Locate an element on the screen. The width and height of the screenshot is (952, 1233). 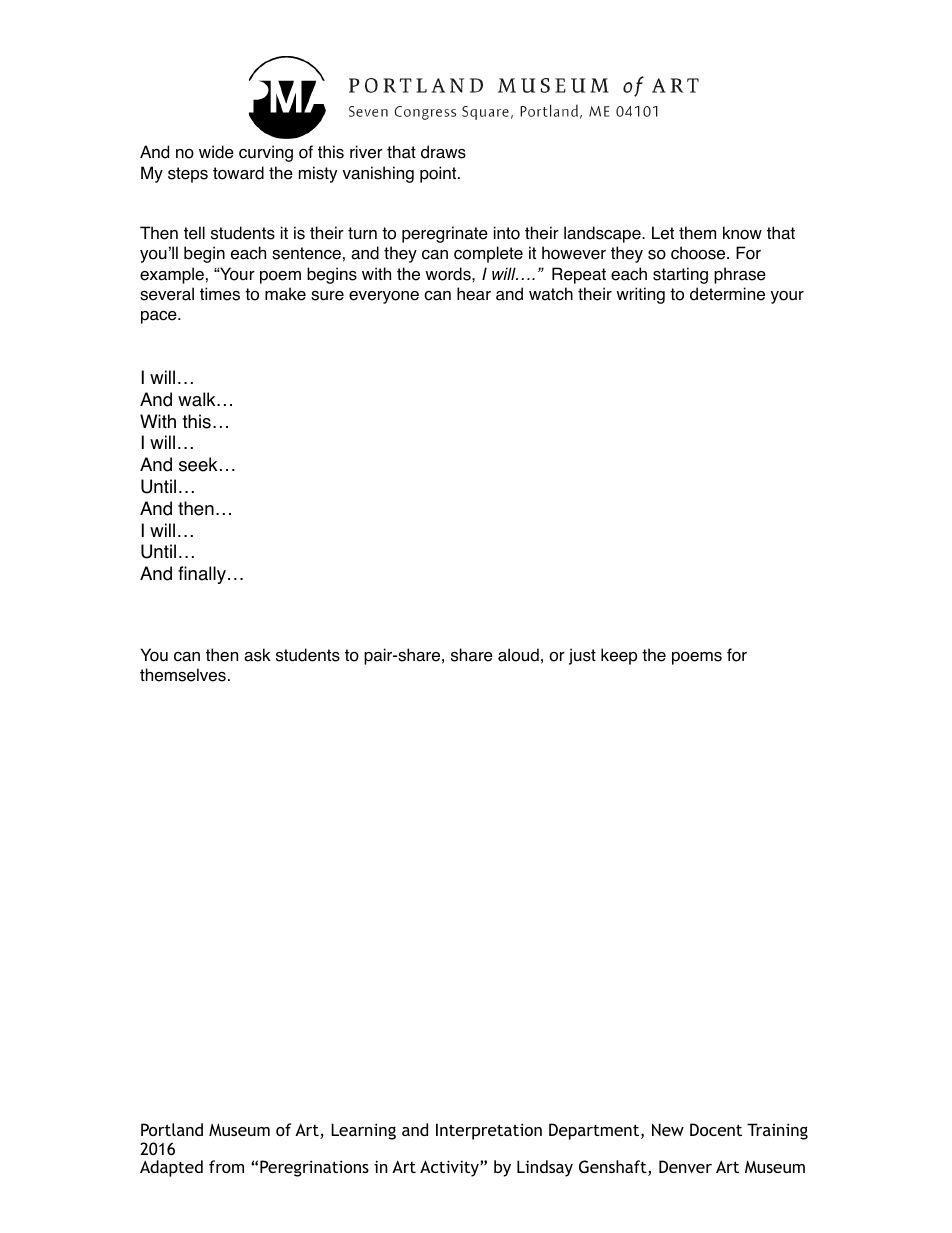
Interpretation is located at coordinates (489, 1131).
